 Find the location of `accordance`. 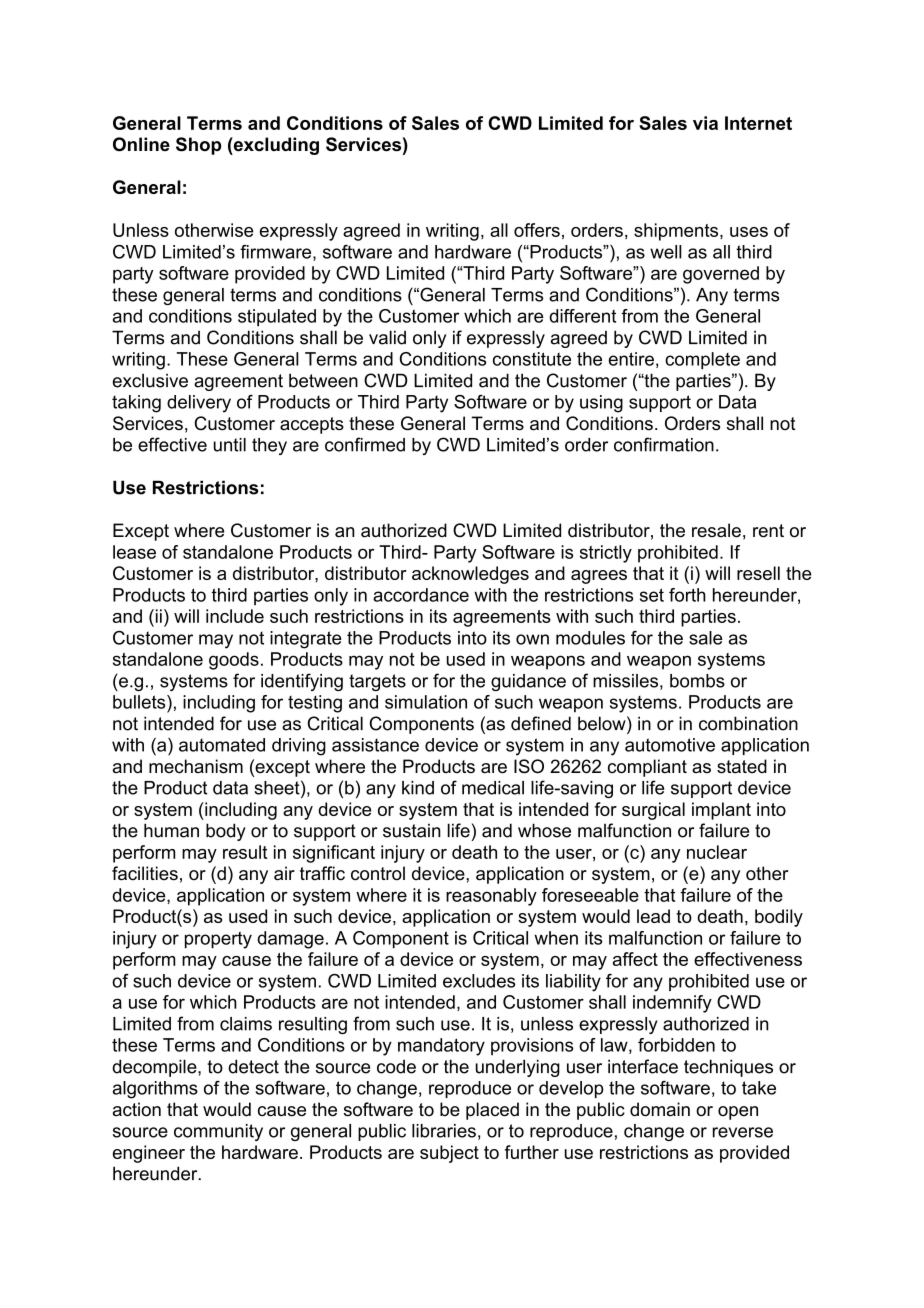

accordance is located at coordinates (421, 595).
